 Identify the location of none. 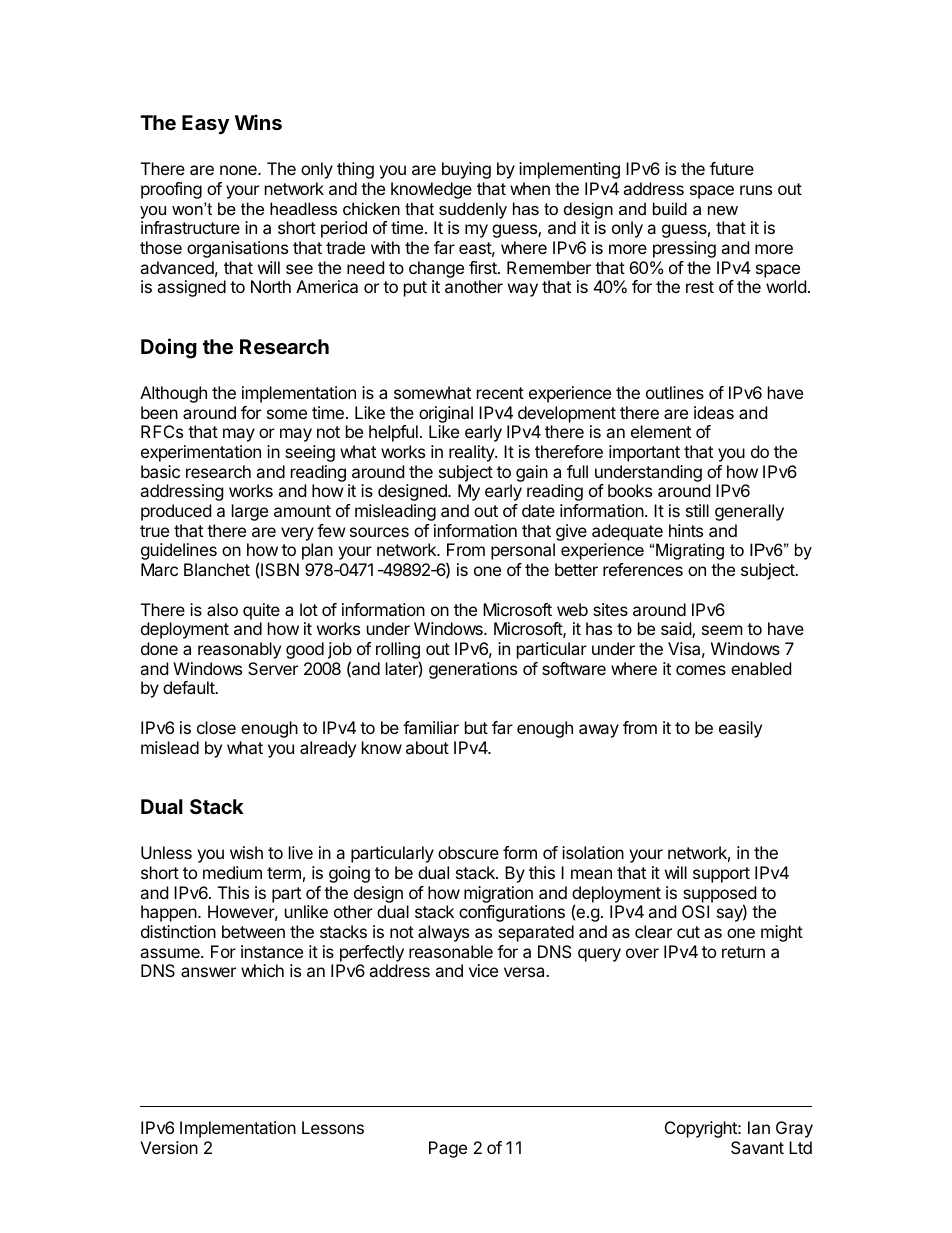
(239, 170).
